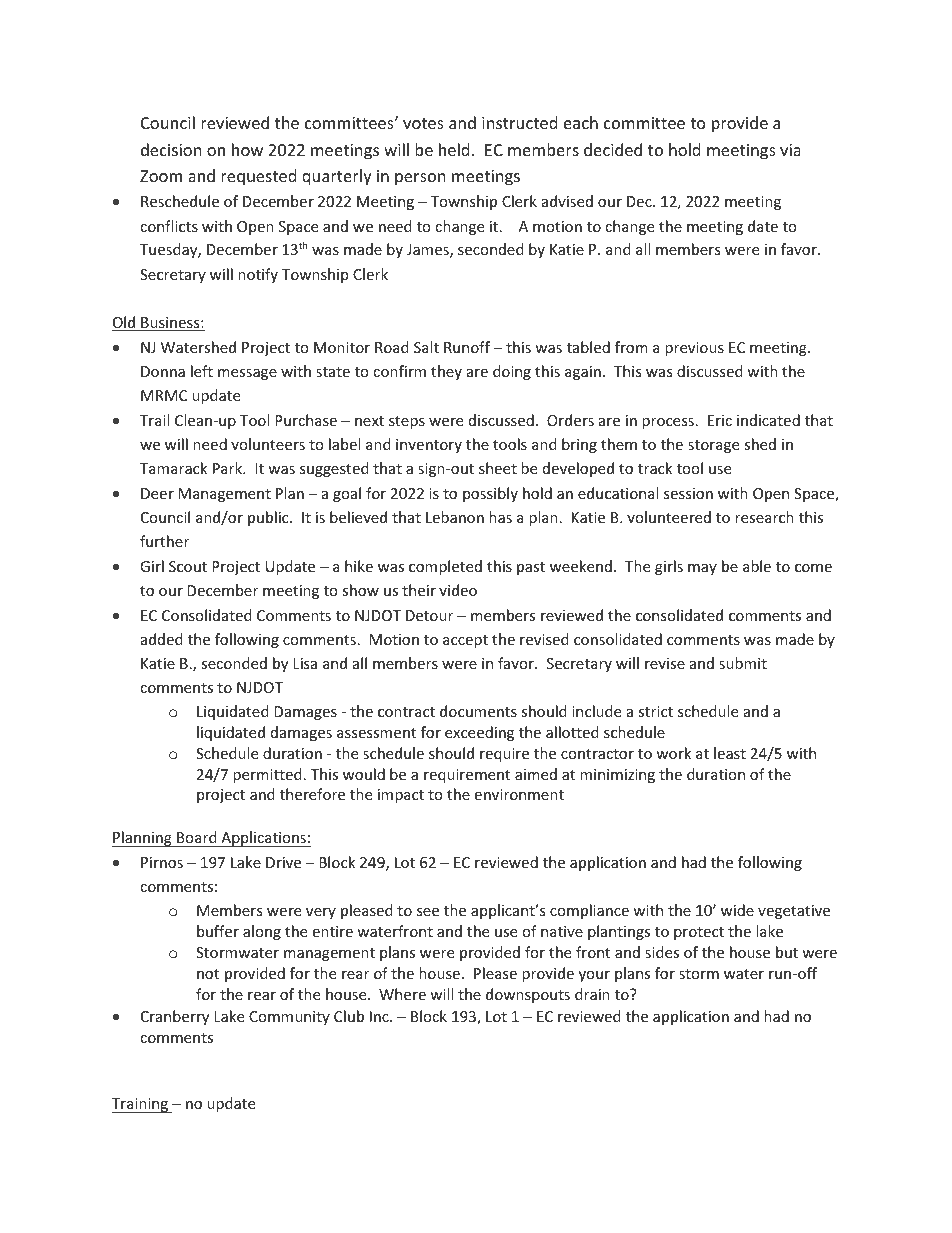  Describe the element at coordinates (141, 1105) in the screenshot. I see `Training` at that location.
